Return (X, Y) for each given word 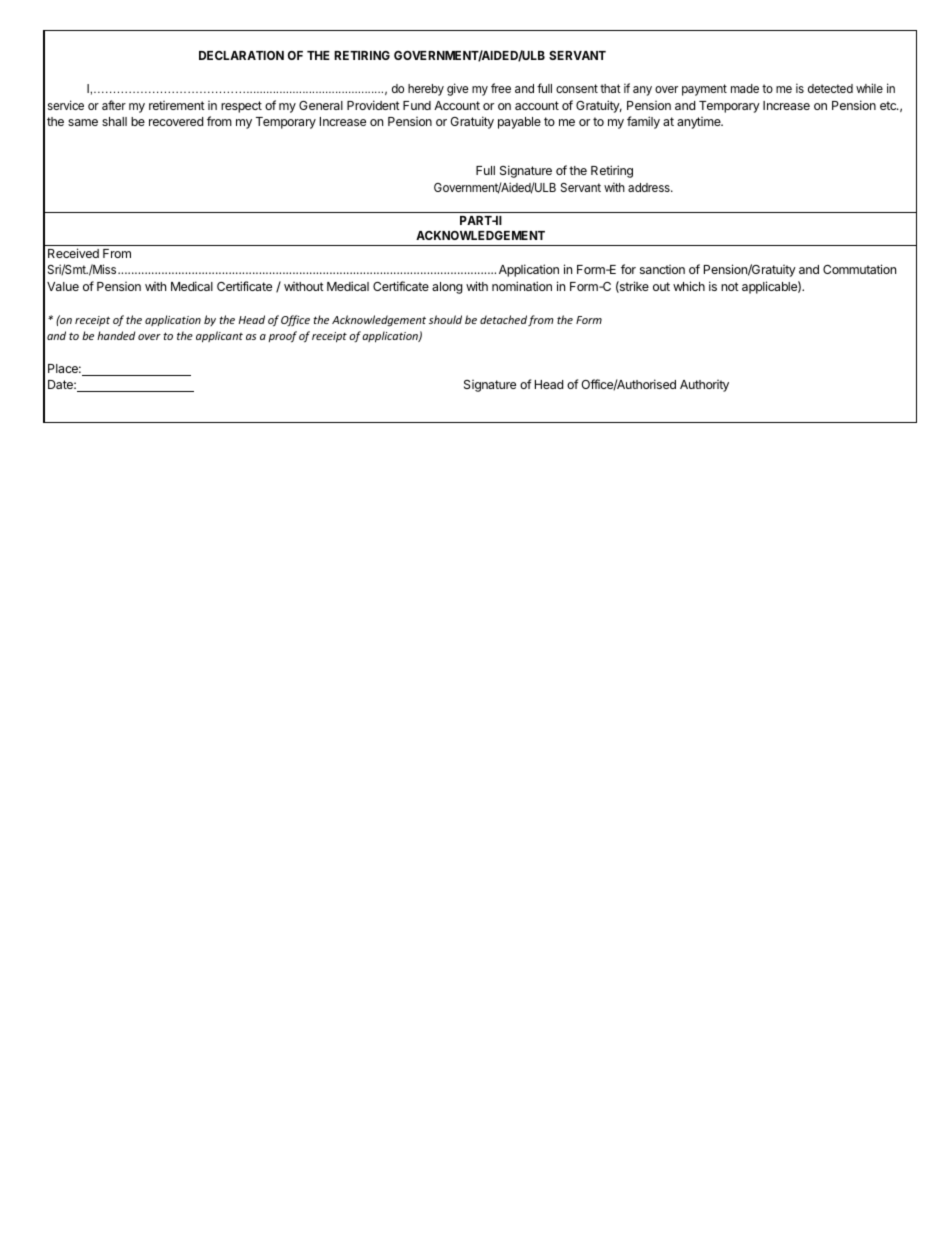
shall (114, 121)
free (501, 88)
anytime (700, 123)
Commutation (859, 269)
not (730, 286)
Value (63, 286)
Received (73, 253)
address (650, 187)
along (447, 288)
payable (519, 123)
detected (830, 88)
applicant (219, 337)
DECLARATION (241, 55)
